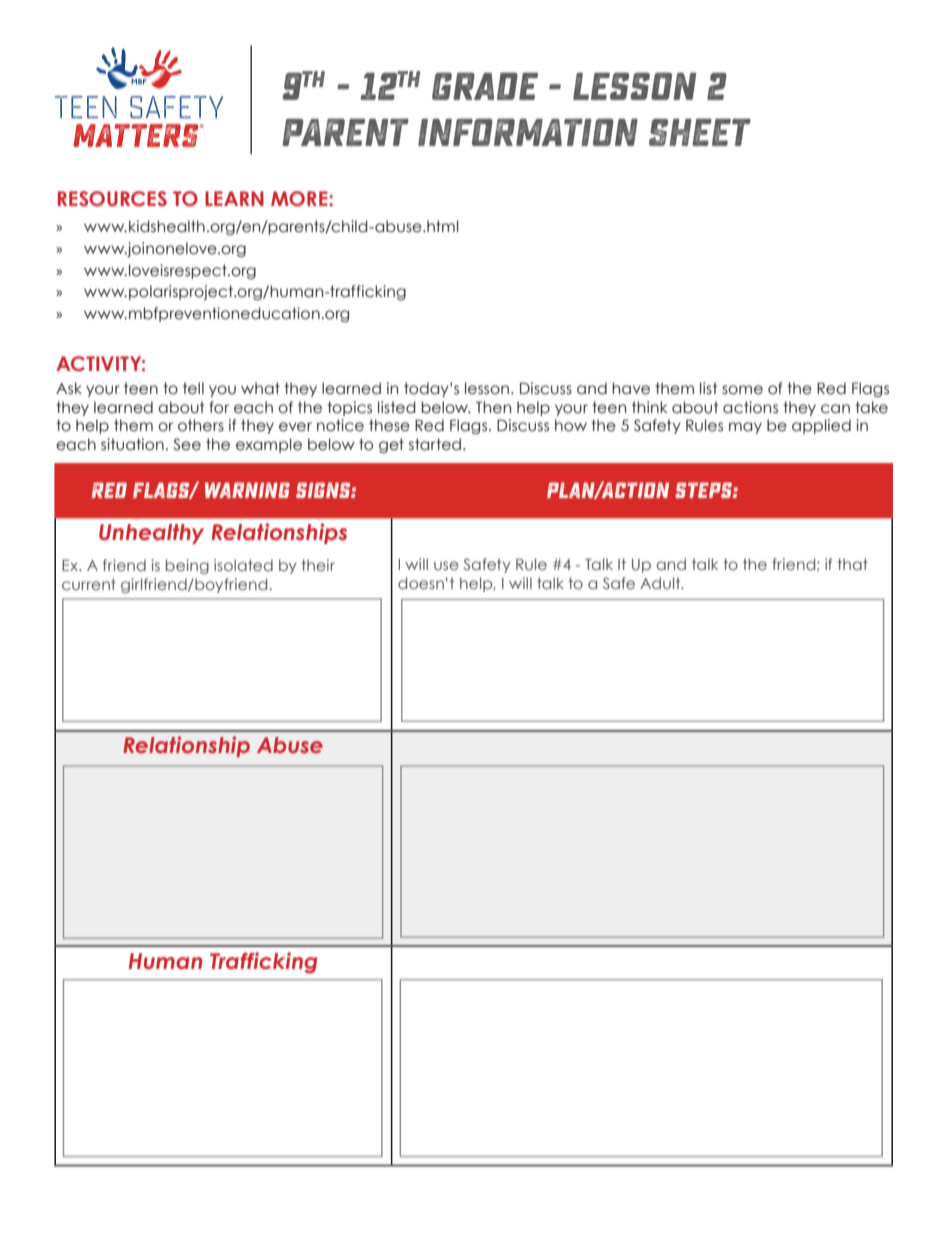  What do you see at coordinates (742, 390) in the screenshot?
I see `some` at bounding box center [742, 390].
